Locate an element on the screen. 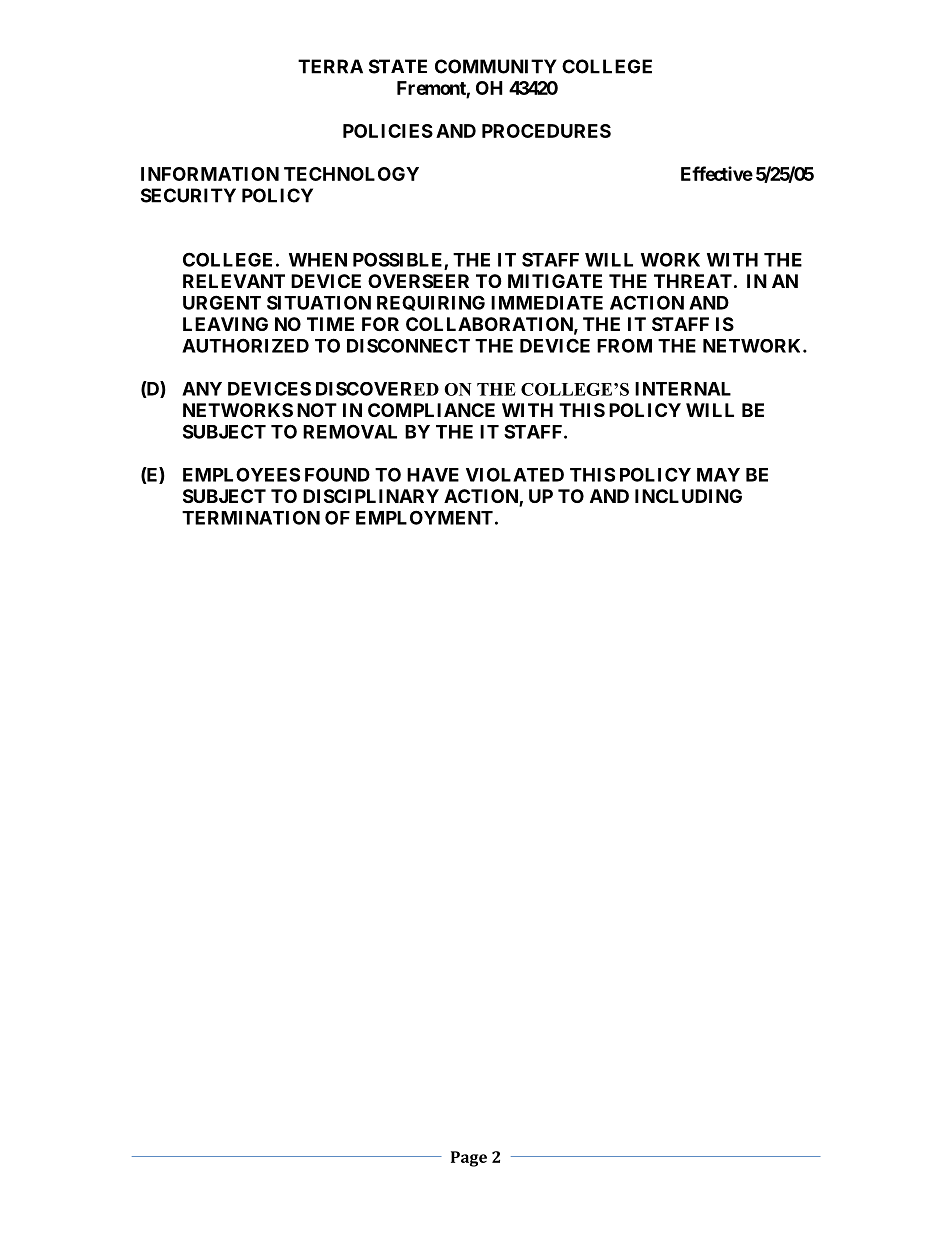 Image resolution: width=952 pixels, height=1233 pixels. Effective is located at coordinates (717, 173).
